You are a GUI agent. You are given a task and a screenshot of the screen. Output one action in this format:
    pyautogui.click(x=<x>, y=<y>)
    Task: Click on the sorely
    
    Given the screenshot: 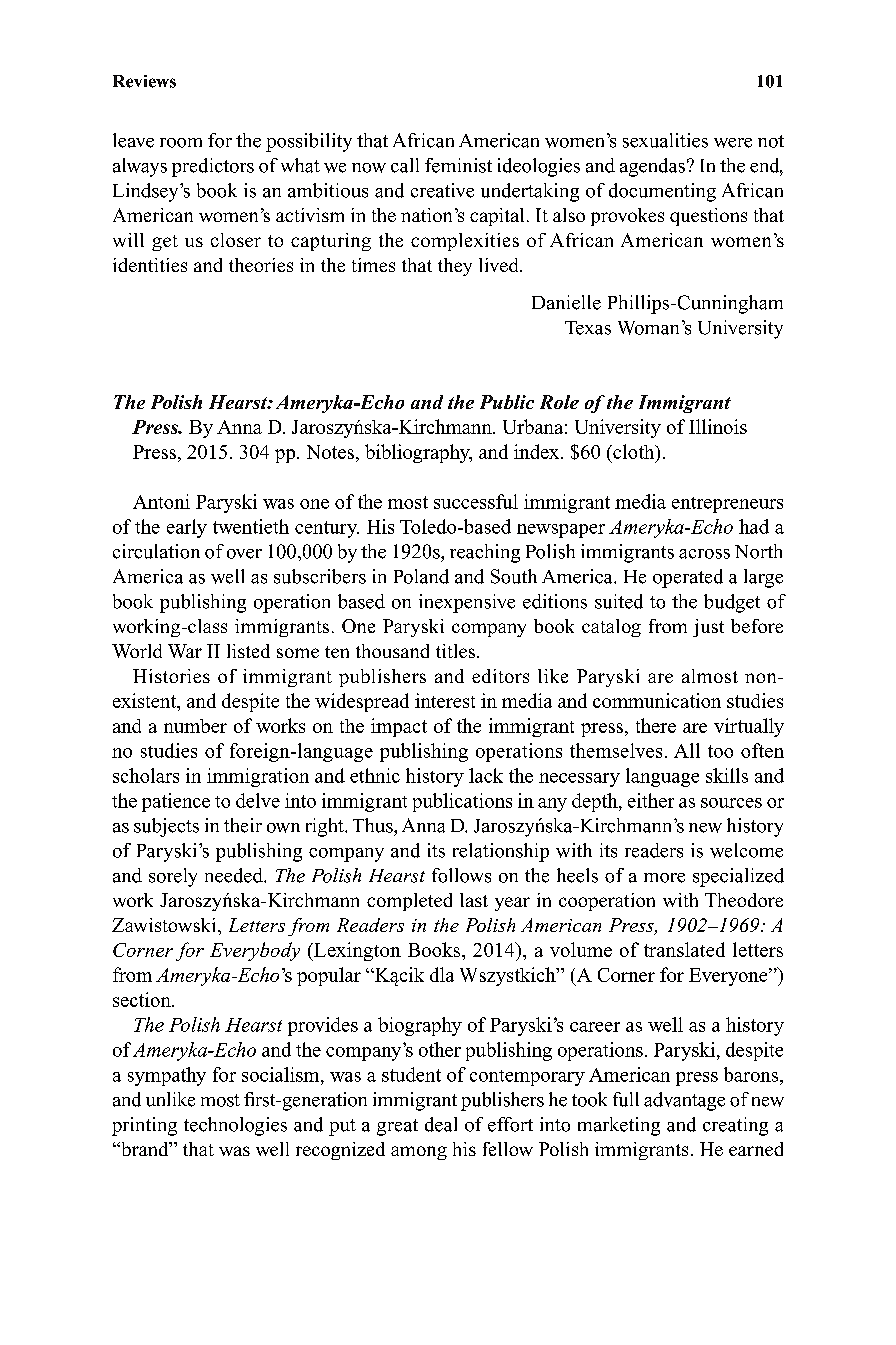 What is the action you would take?
    pyautogui.click(x=173, y=877)
